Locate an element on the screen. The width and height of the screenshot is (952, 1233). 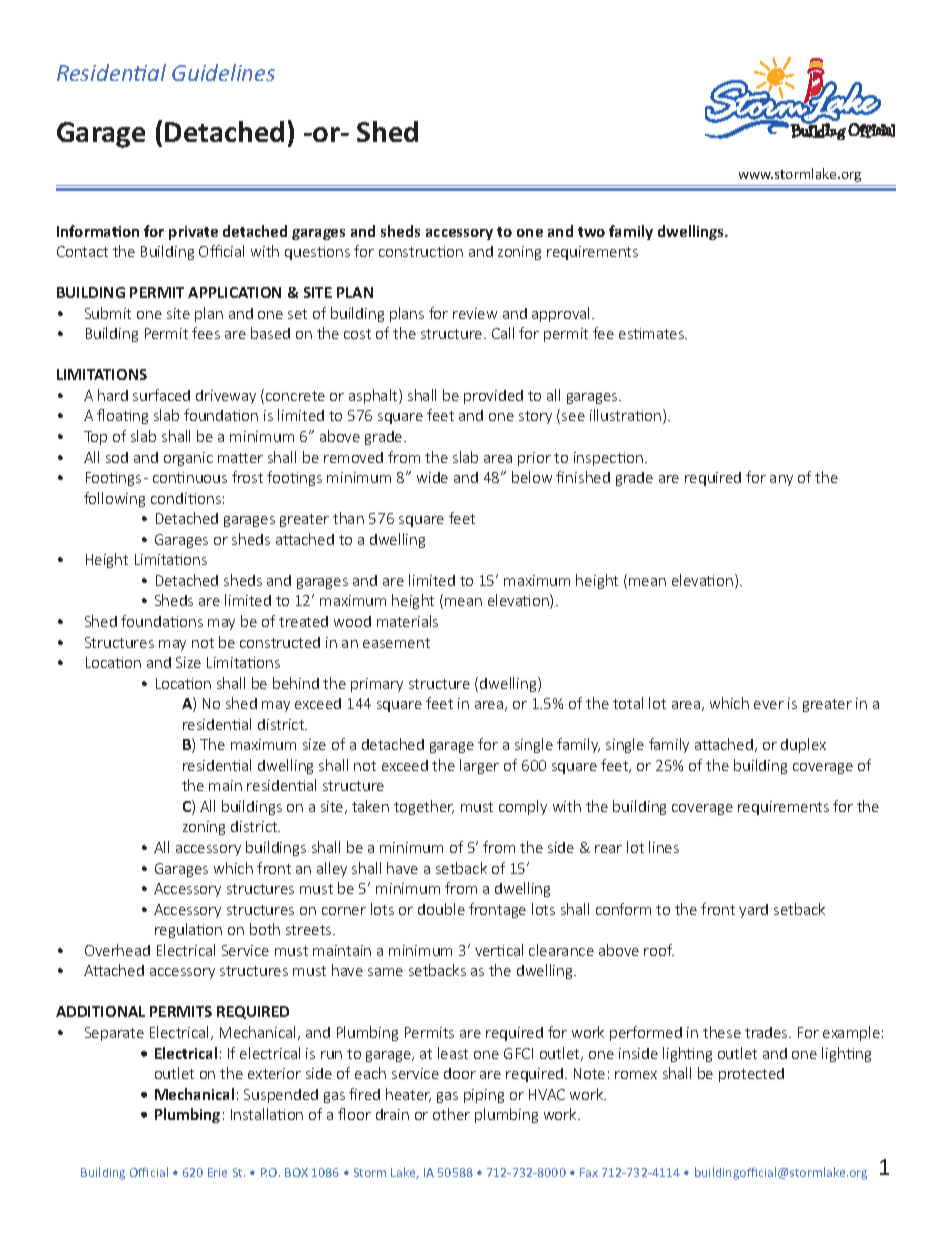
construction is located at coordinates (421, 251).
